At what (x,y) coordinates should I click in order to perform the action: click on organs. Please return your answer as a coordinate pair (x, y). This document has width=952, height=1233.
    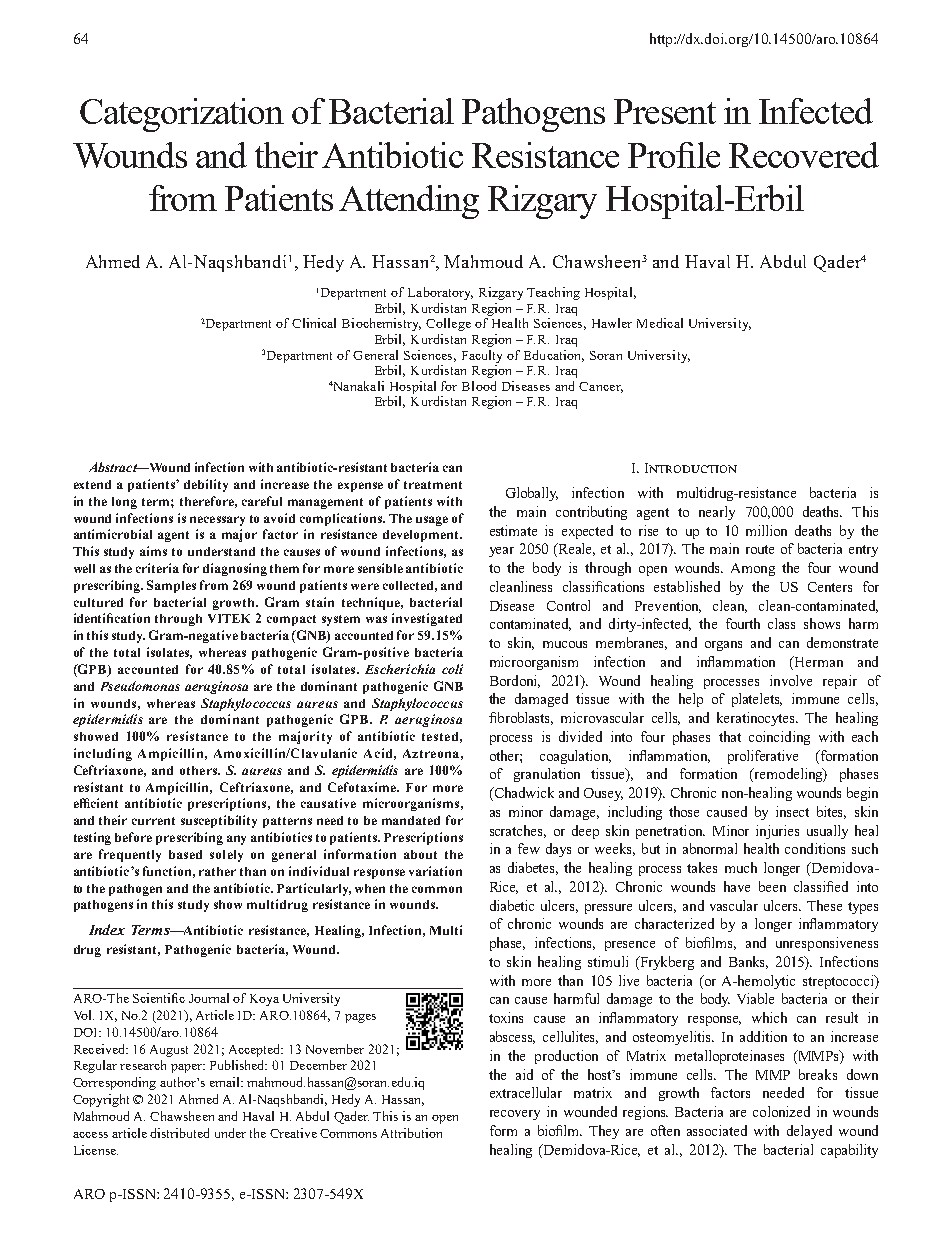
    Looking at the image, I should click on (723, 646).
